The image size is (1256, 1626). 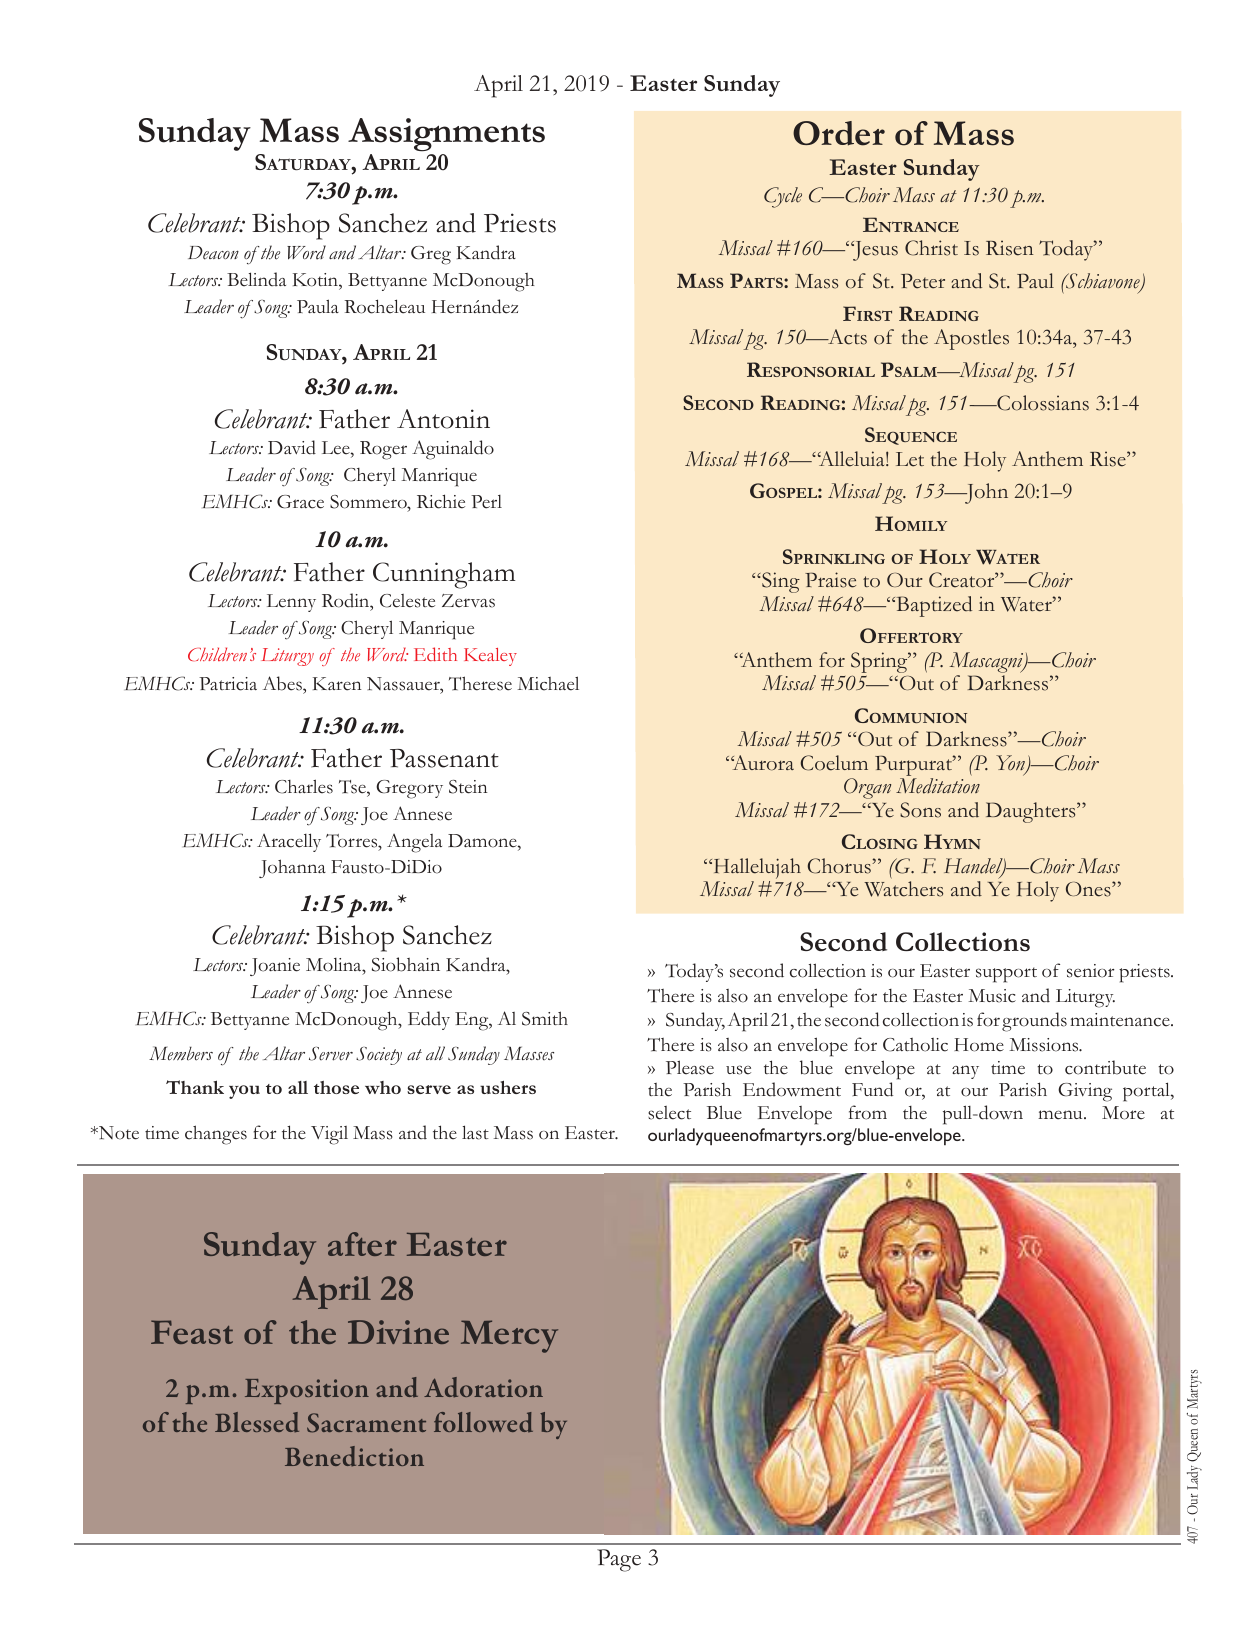 What do you see at coordinates (483, 1422) in the screenshot?
I see `followed` at bounding box center [483, 1422].
